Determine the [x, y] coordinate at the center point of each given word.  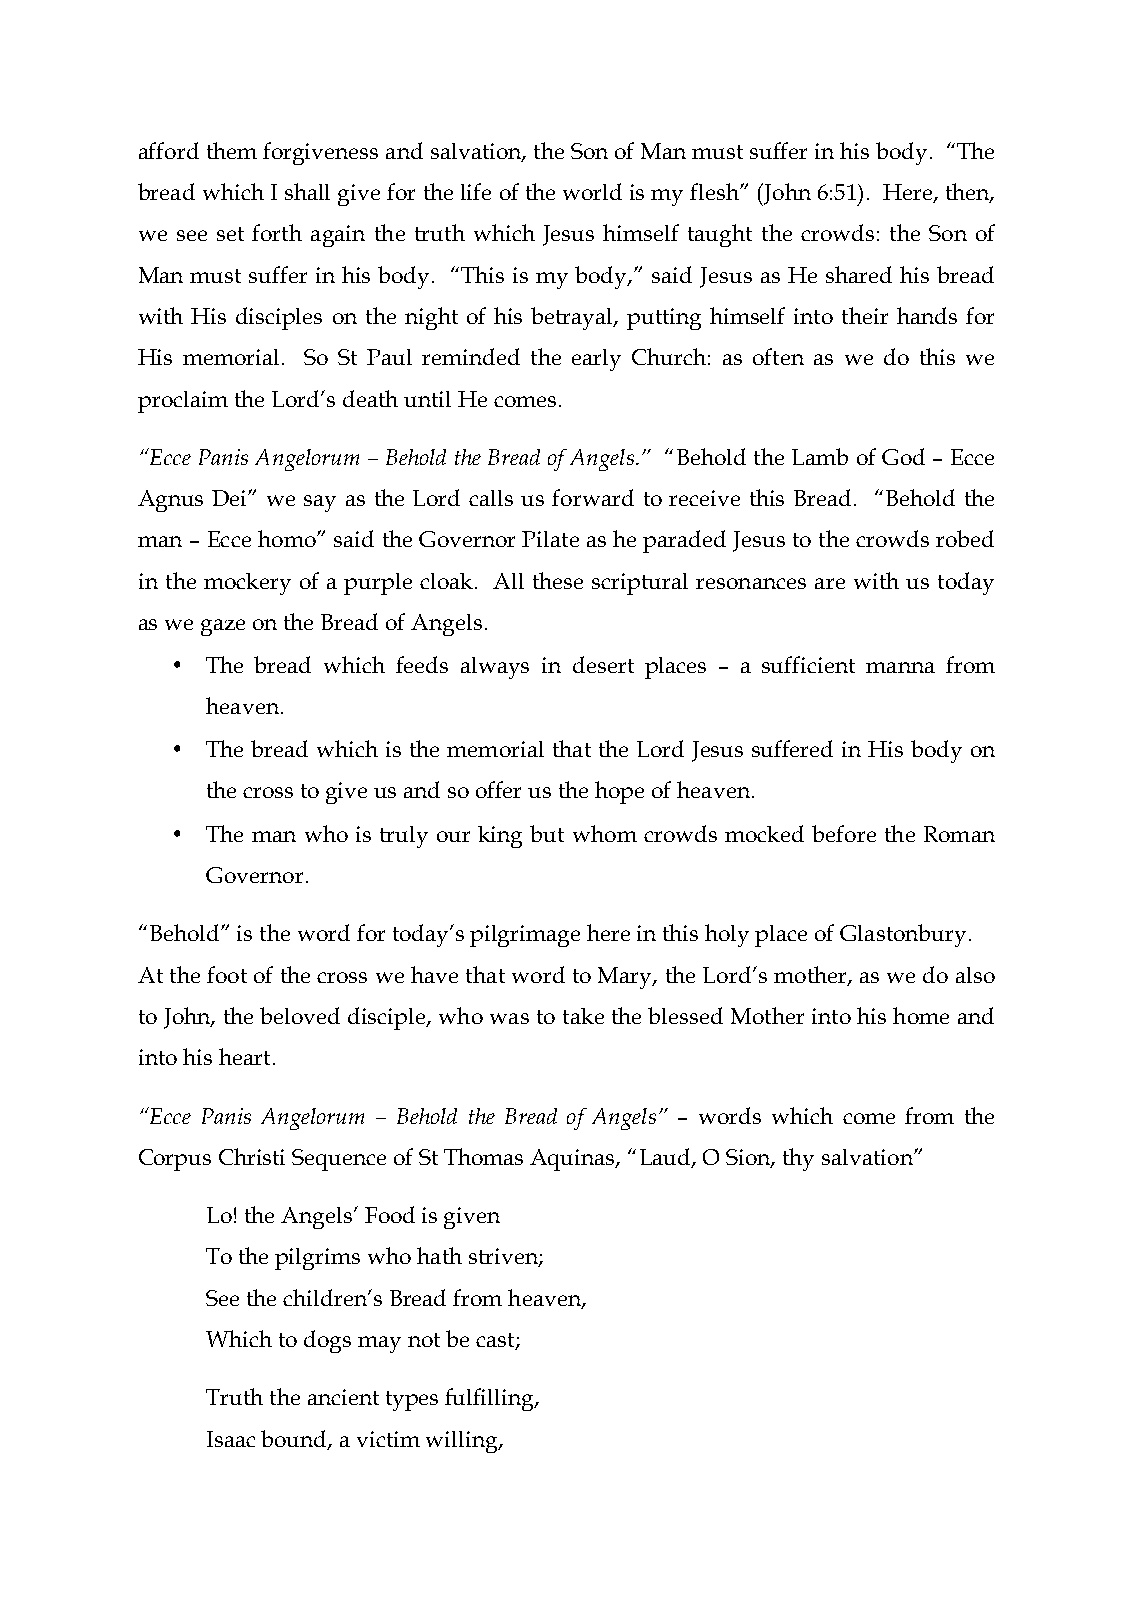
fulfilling [490, 1399]
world [592, 191]
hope [619, 792]
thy [798, 1159]
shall [307, 191]
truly [404, 837]
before [844, 833]
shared [859, 274]
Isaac [231, 1439]
